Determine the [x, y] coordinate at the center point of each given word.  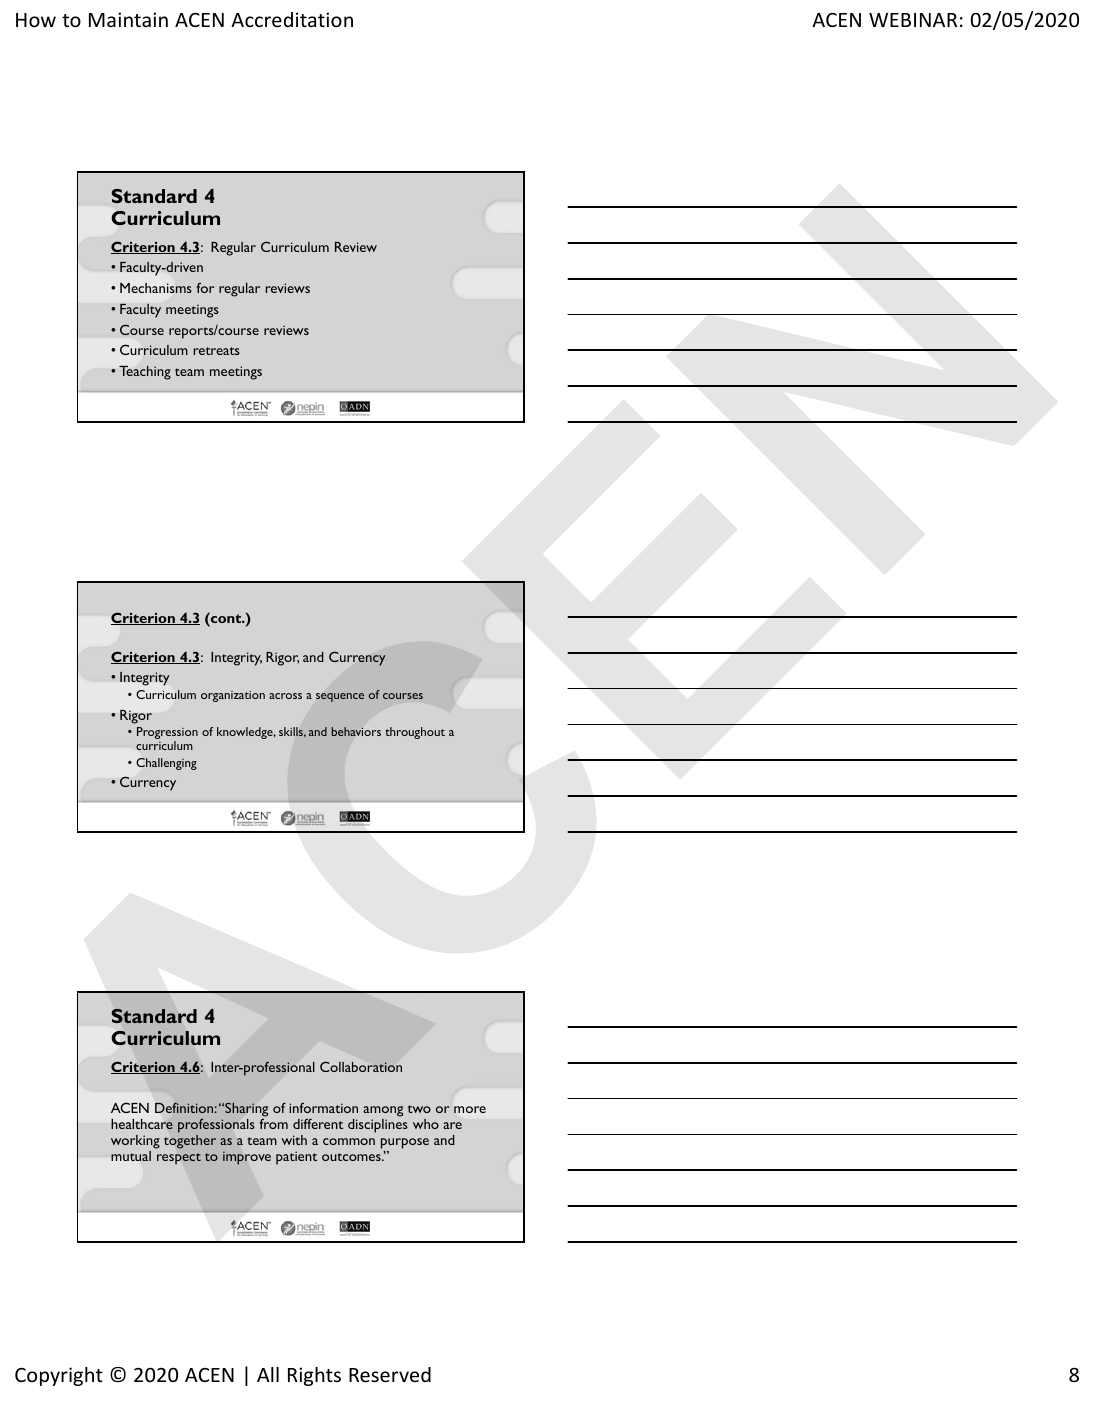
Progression [167, 734]
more [470, 1109]
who [426, 1124]
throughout [415, 733]
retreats [217, 351]
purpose [405, 1145]
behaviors [356, 731]
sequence [340, 697]
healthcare [142, 1124]
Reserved [390, 1374]
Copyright [59, 1376]
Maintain [128, 19]
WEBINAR [913, 20]
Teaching [145, 373]
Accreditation [292, 19]
